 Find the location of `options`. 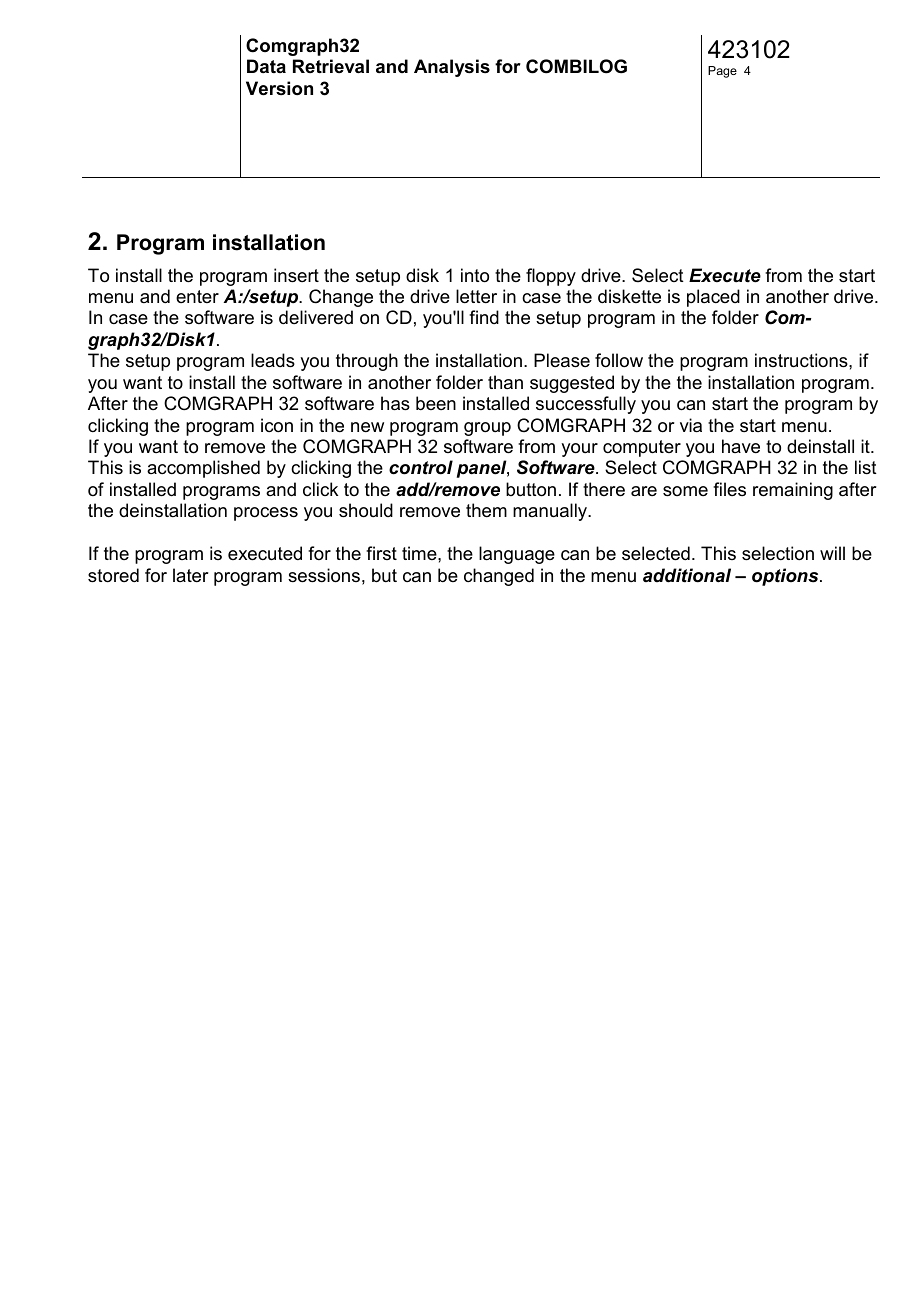

options is located at coordinates (786, 577).
